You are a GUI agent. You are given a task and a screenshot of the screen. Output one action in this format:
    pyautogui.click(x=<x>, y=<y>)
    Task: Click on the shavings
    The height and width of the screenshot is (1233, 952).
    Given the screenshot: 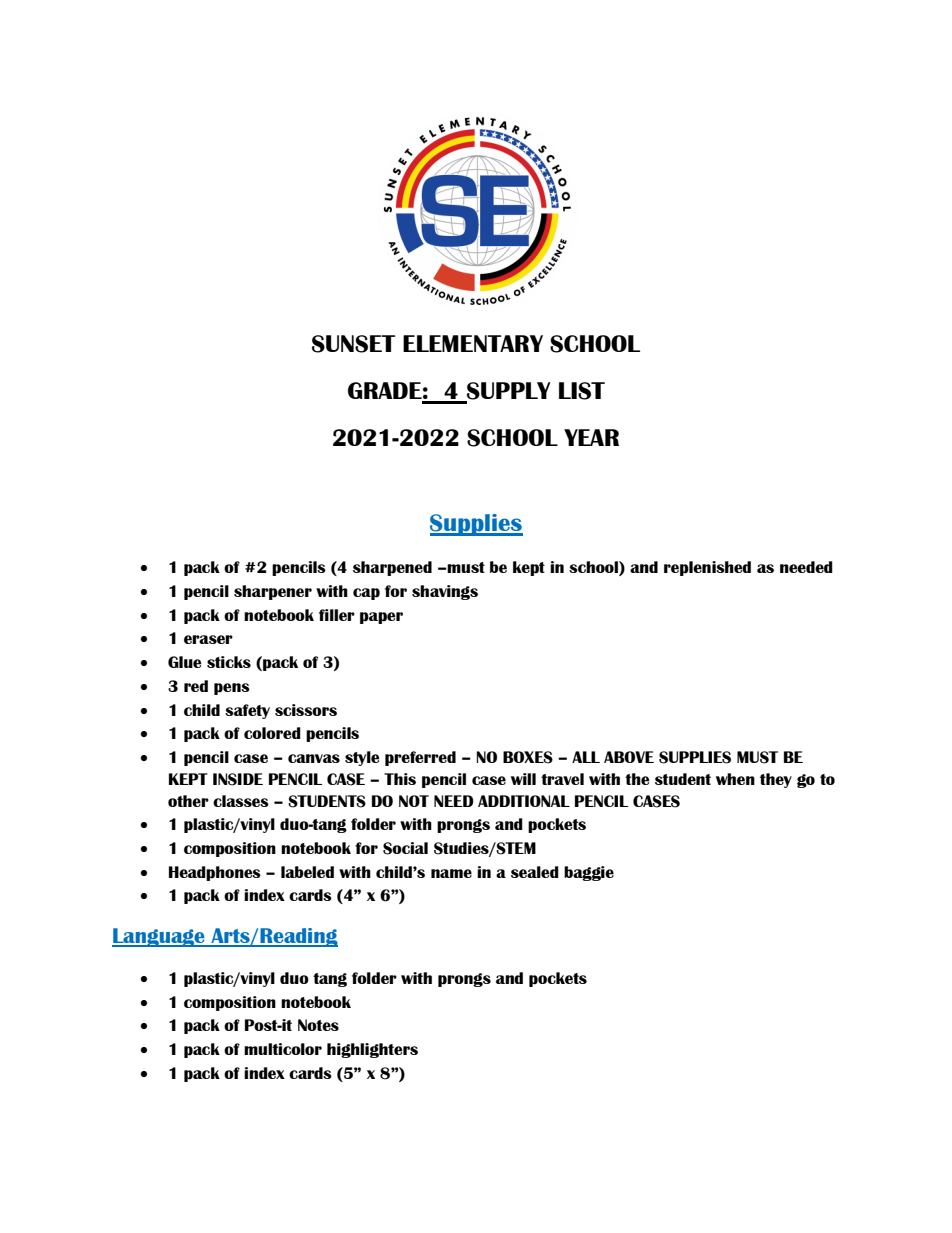 What is the action you would take?
    pyautogui.click(x=445, y=592)
